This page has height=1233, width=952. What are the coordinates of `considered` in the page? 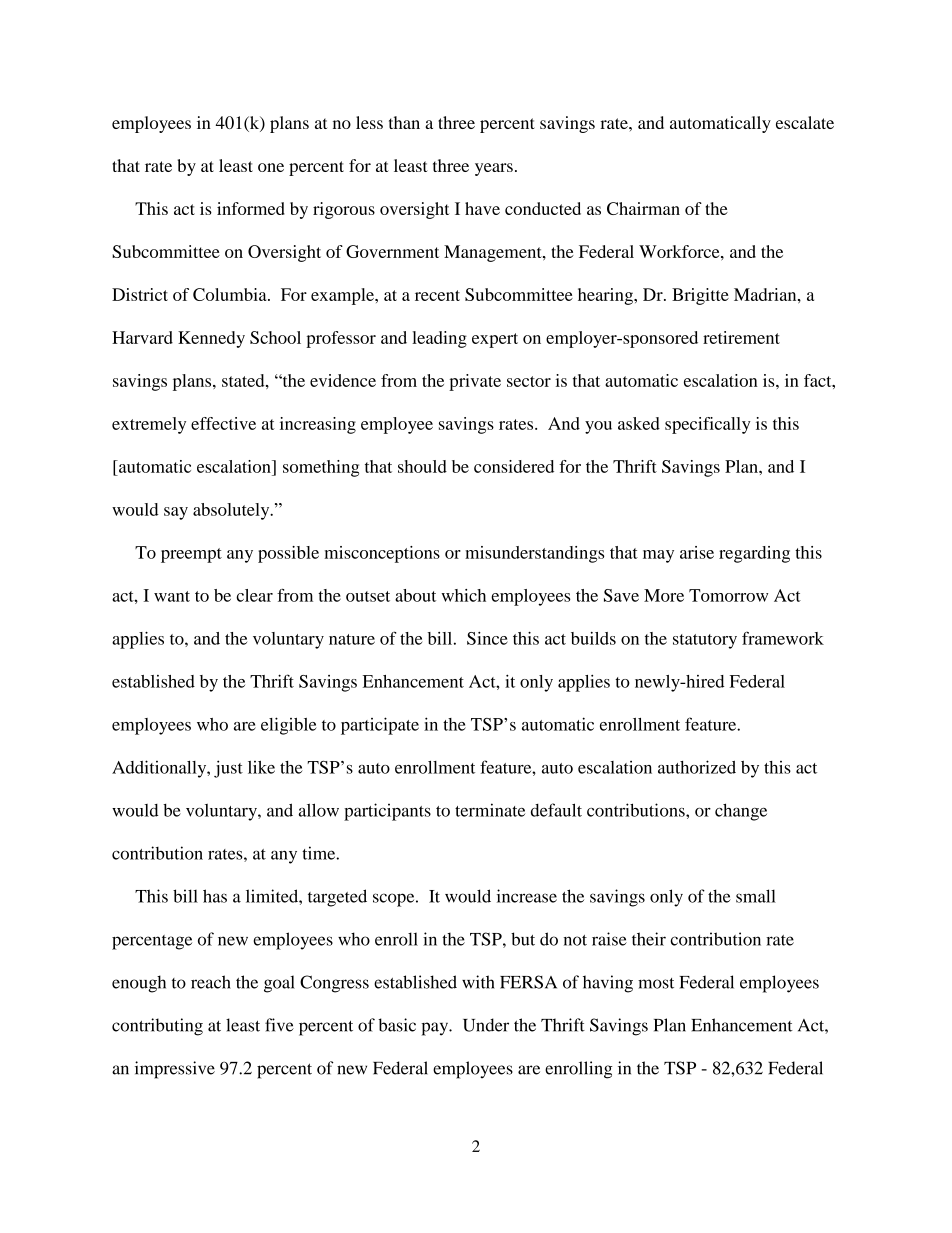 It's located at (514, 466).
